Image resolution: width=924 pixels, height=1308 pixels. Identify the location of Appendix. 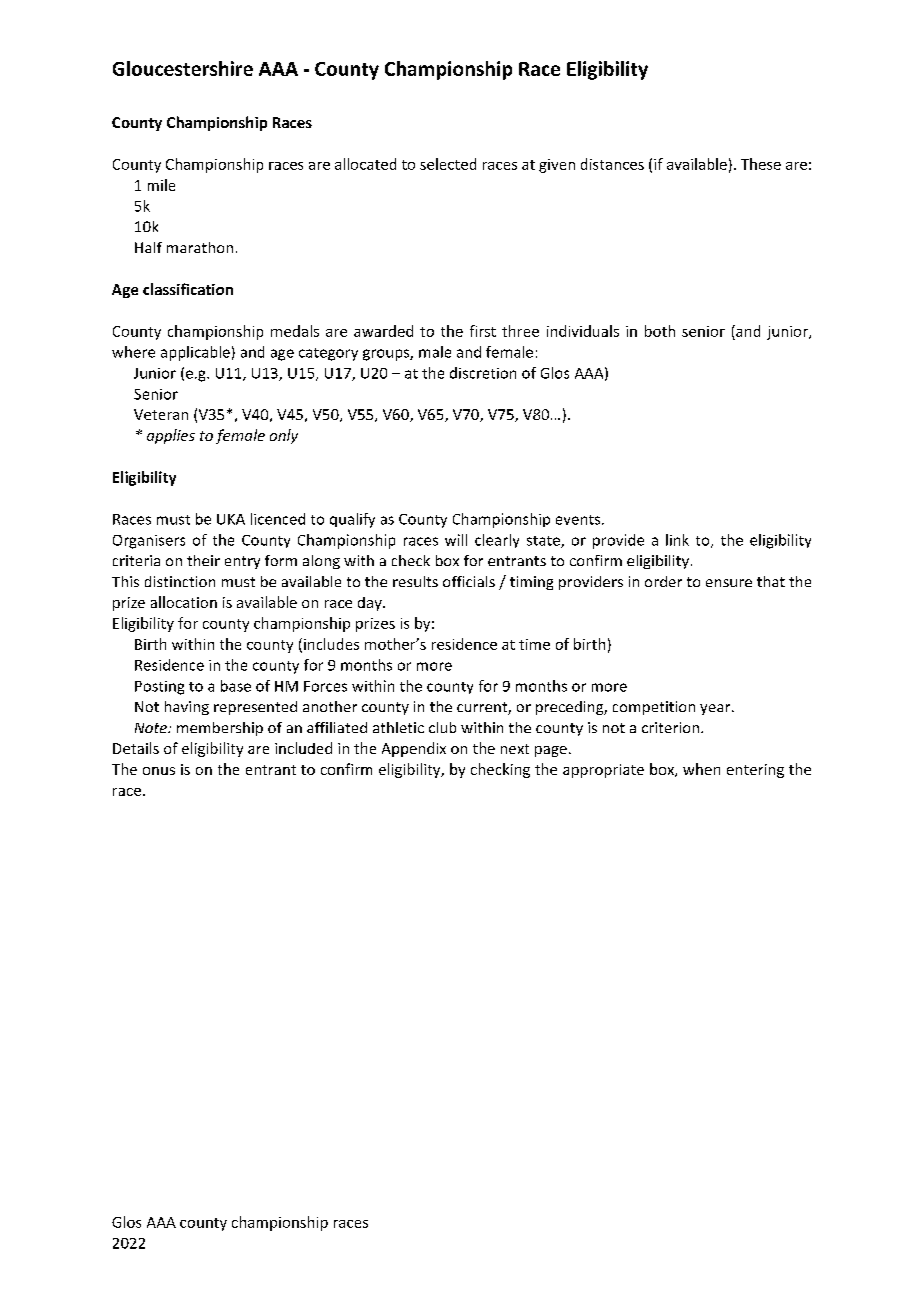
(414, 749).
